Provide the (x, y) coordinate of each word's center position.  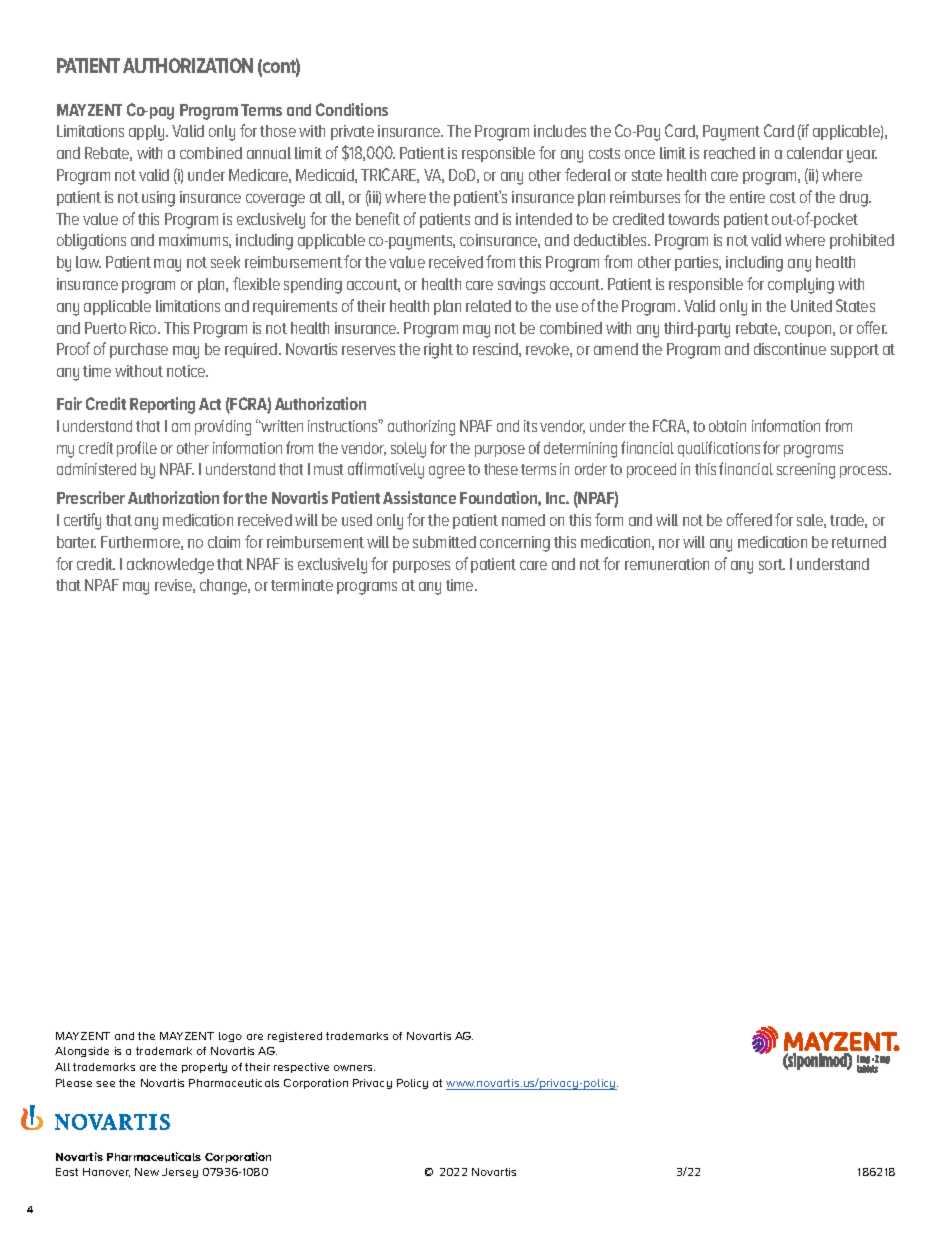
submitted (444, 542)
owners (354, 1068)
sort (772, 564)
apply (148, 133)
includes (560, 131)
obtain (727, 426)
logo (230, 1037)
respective (301, 1068)
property (204, 1068)
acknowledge (170, 566)
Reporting (162, 405)
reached (729, 153)
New (147, 1172)
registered (295, 1037)
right (438, 351)
